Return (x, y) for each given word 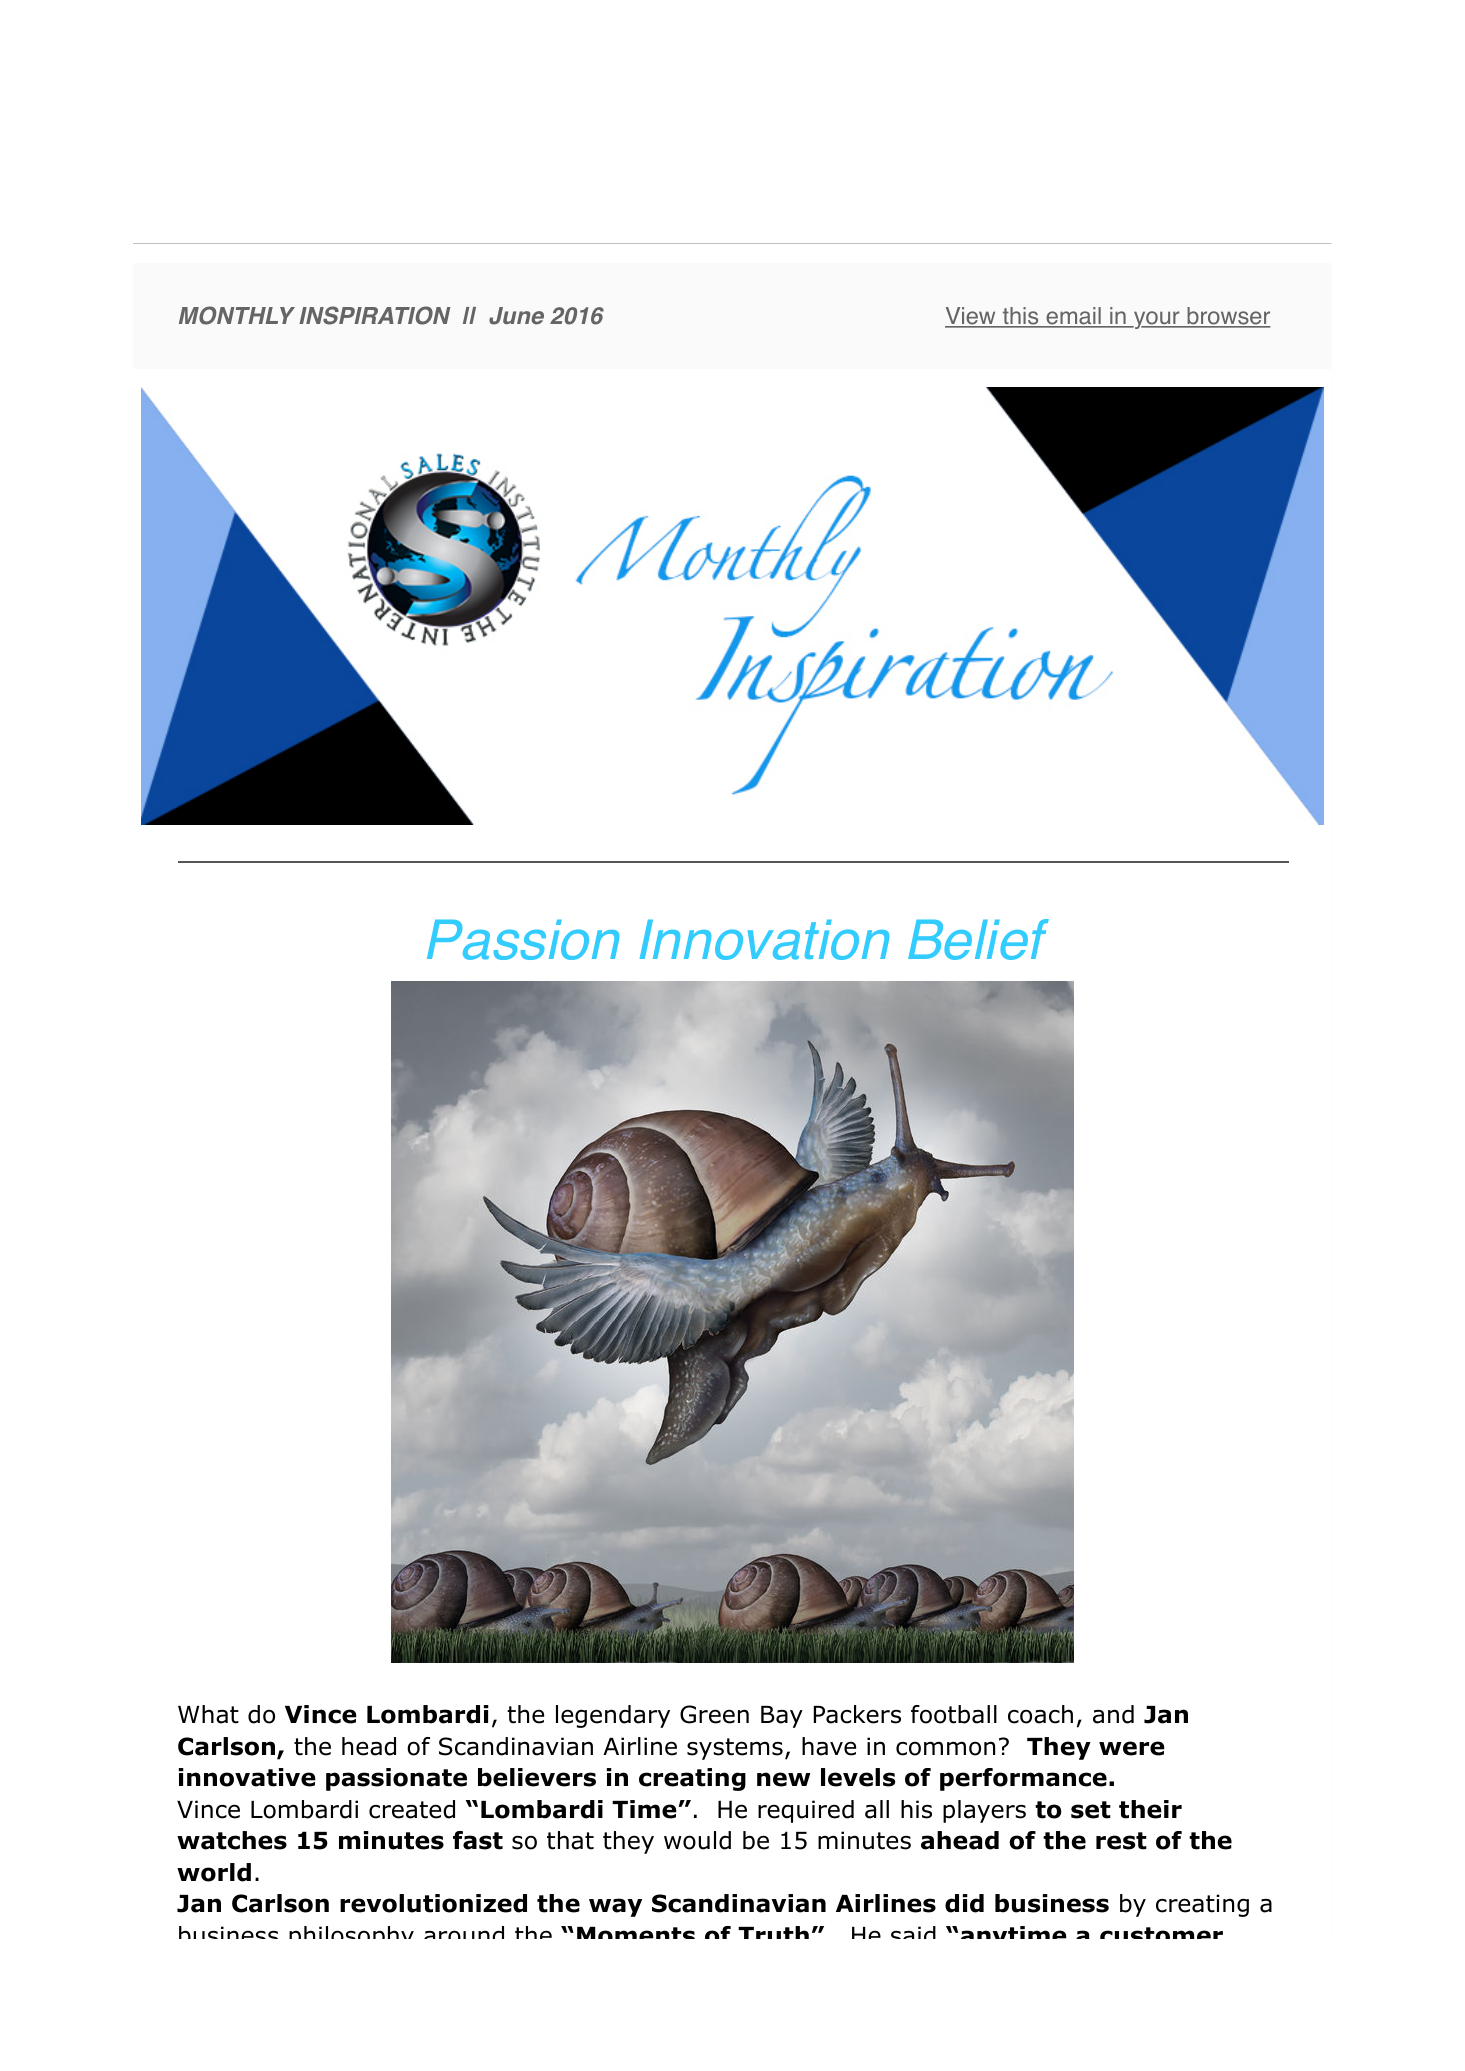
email (1073, 317)
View (971, 317)
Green (714, 1714)
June (516, 316)
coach (1040, 1714)
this (1020, 317)
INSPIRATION (374, 315)
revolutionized (433, 1903)
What (208, 1714)
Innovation (764, 940)
